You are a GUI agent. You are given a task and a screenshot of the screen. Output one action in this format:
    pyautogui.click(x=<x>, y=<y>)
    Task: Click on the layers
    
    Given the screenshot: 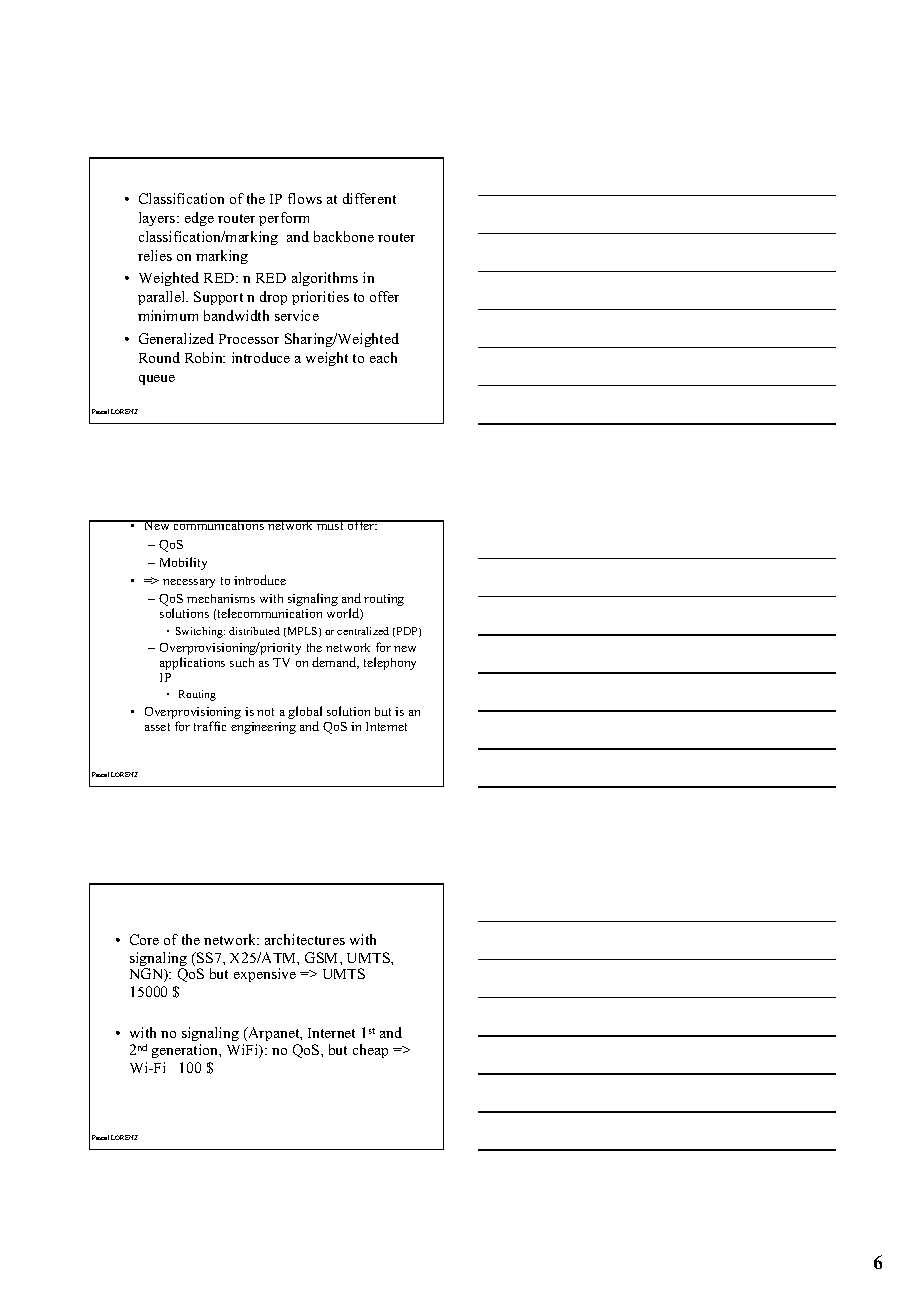 What is the action you would take?
    pyautogui.click(x=158, y=219)
